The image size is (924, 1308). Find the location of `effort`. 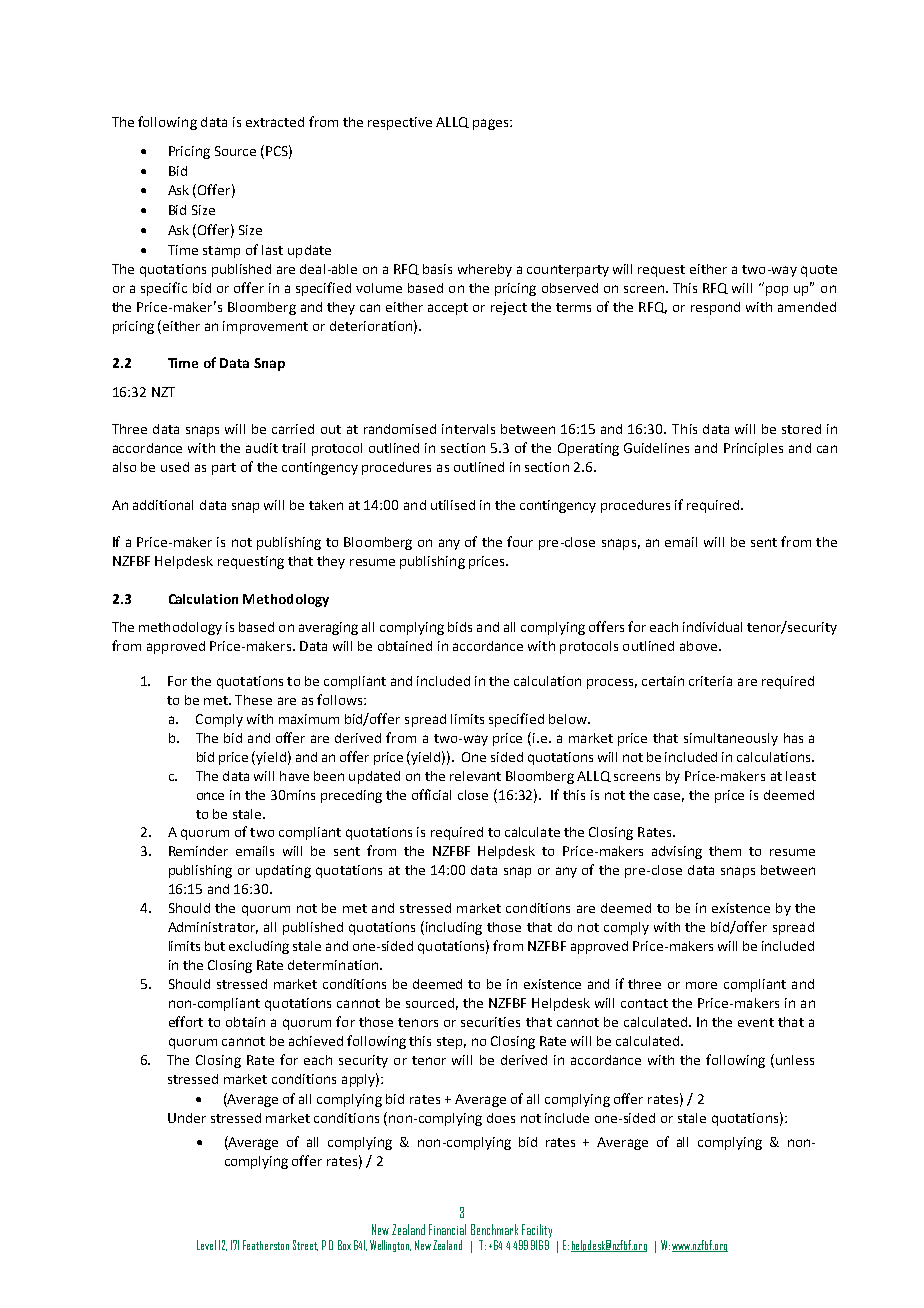

effort is located at coordinates (186, 1021).
